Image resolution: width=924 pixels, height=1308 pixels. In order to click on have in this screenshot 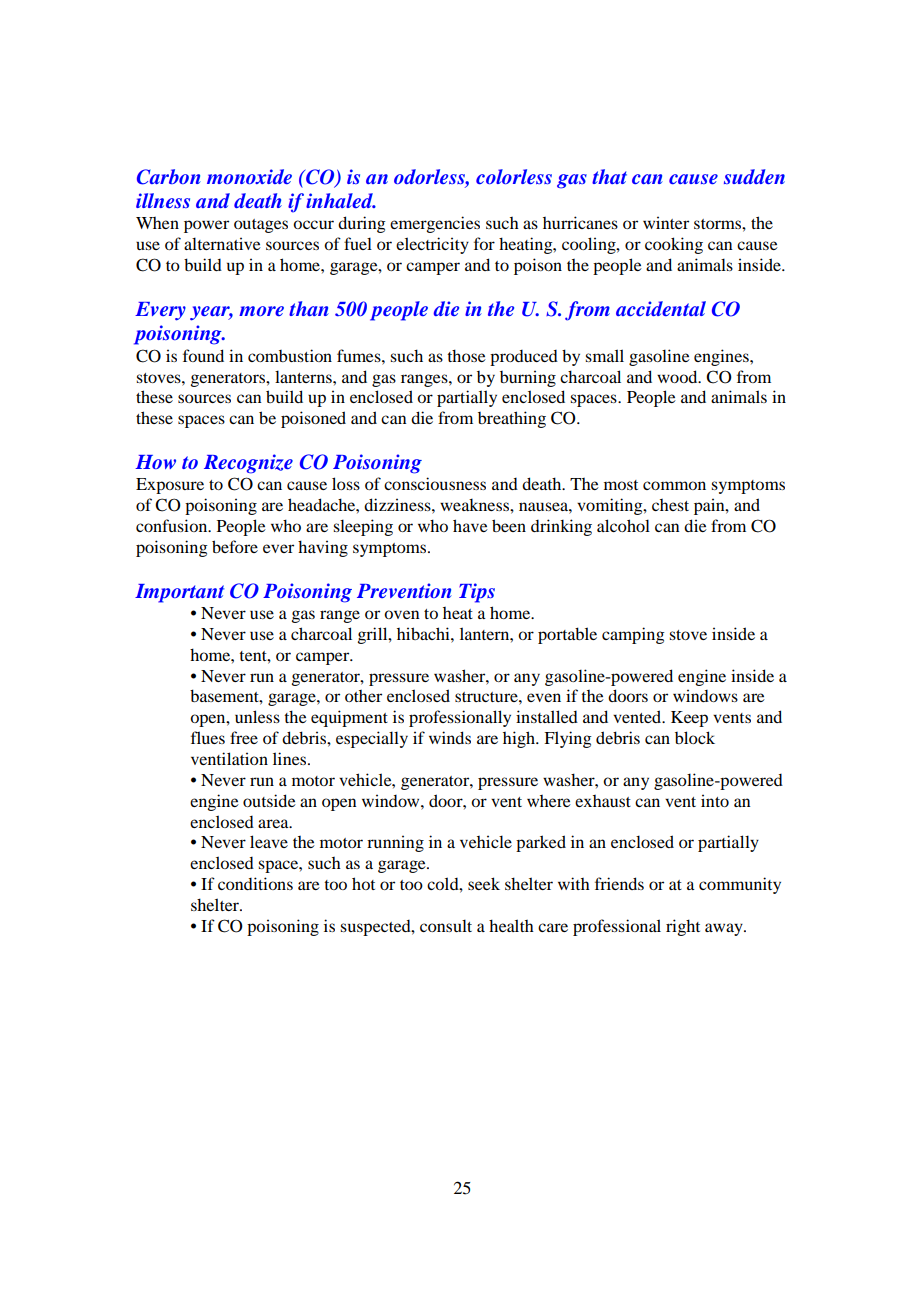, I will do `click(470, 525)`.
